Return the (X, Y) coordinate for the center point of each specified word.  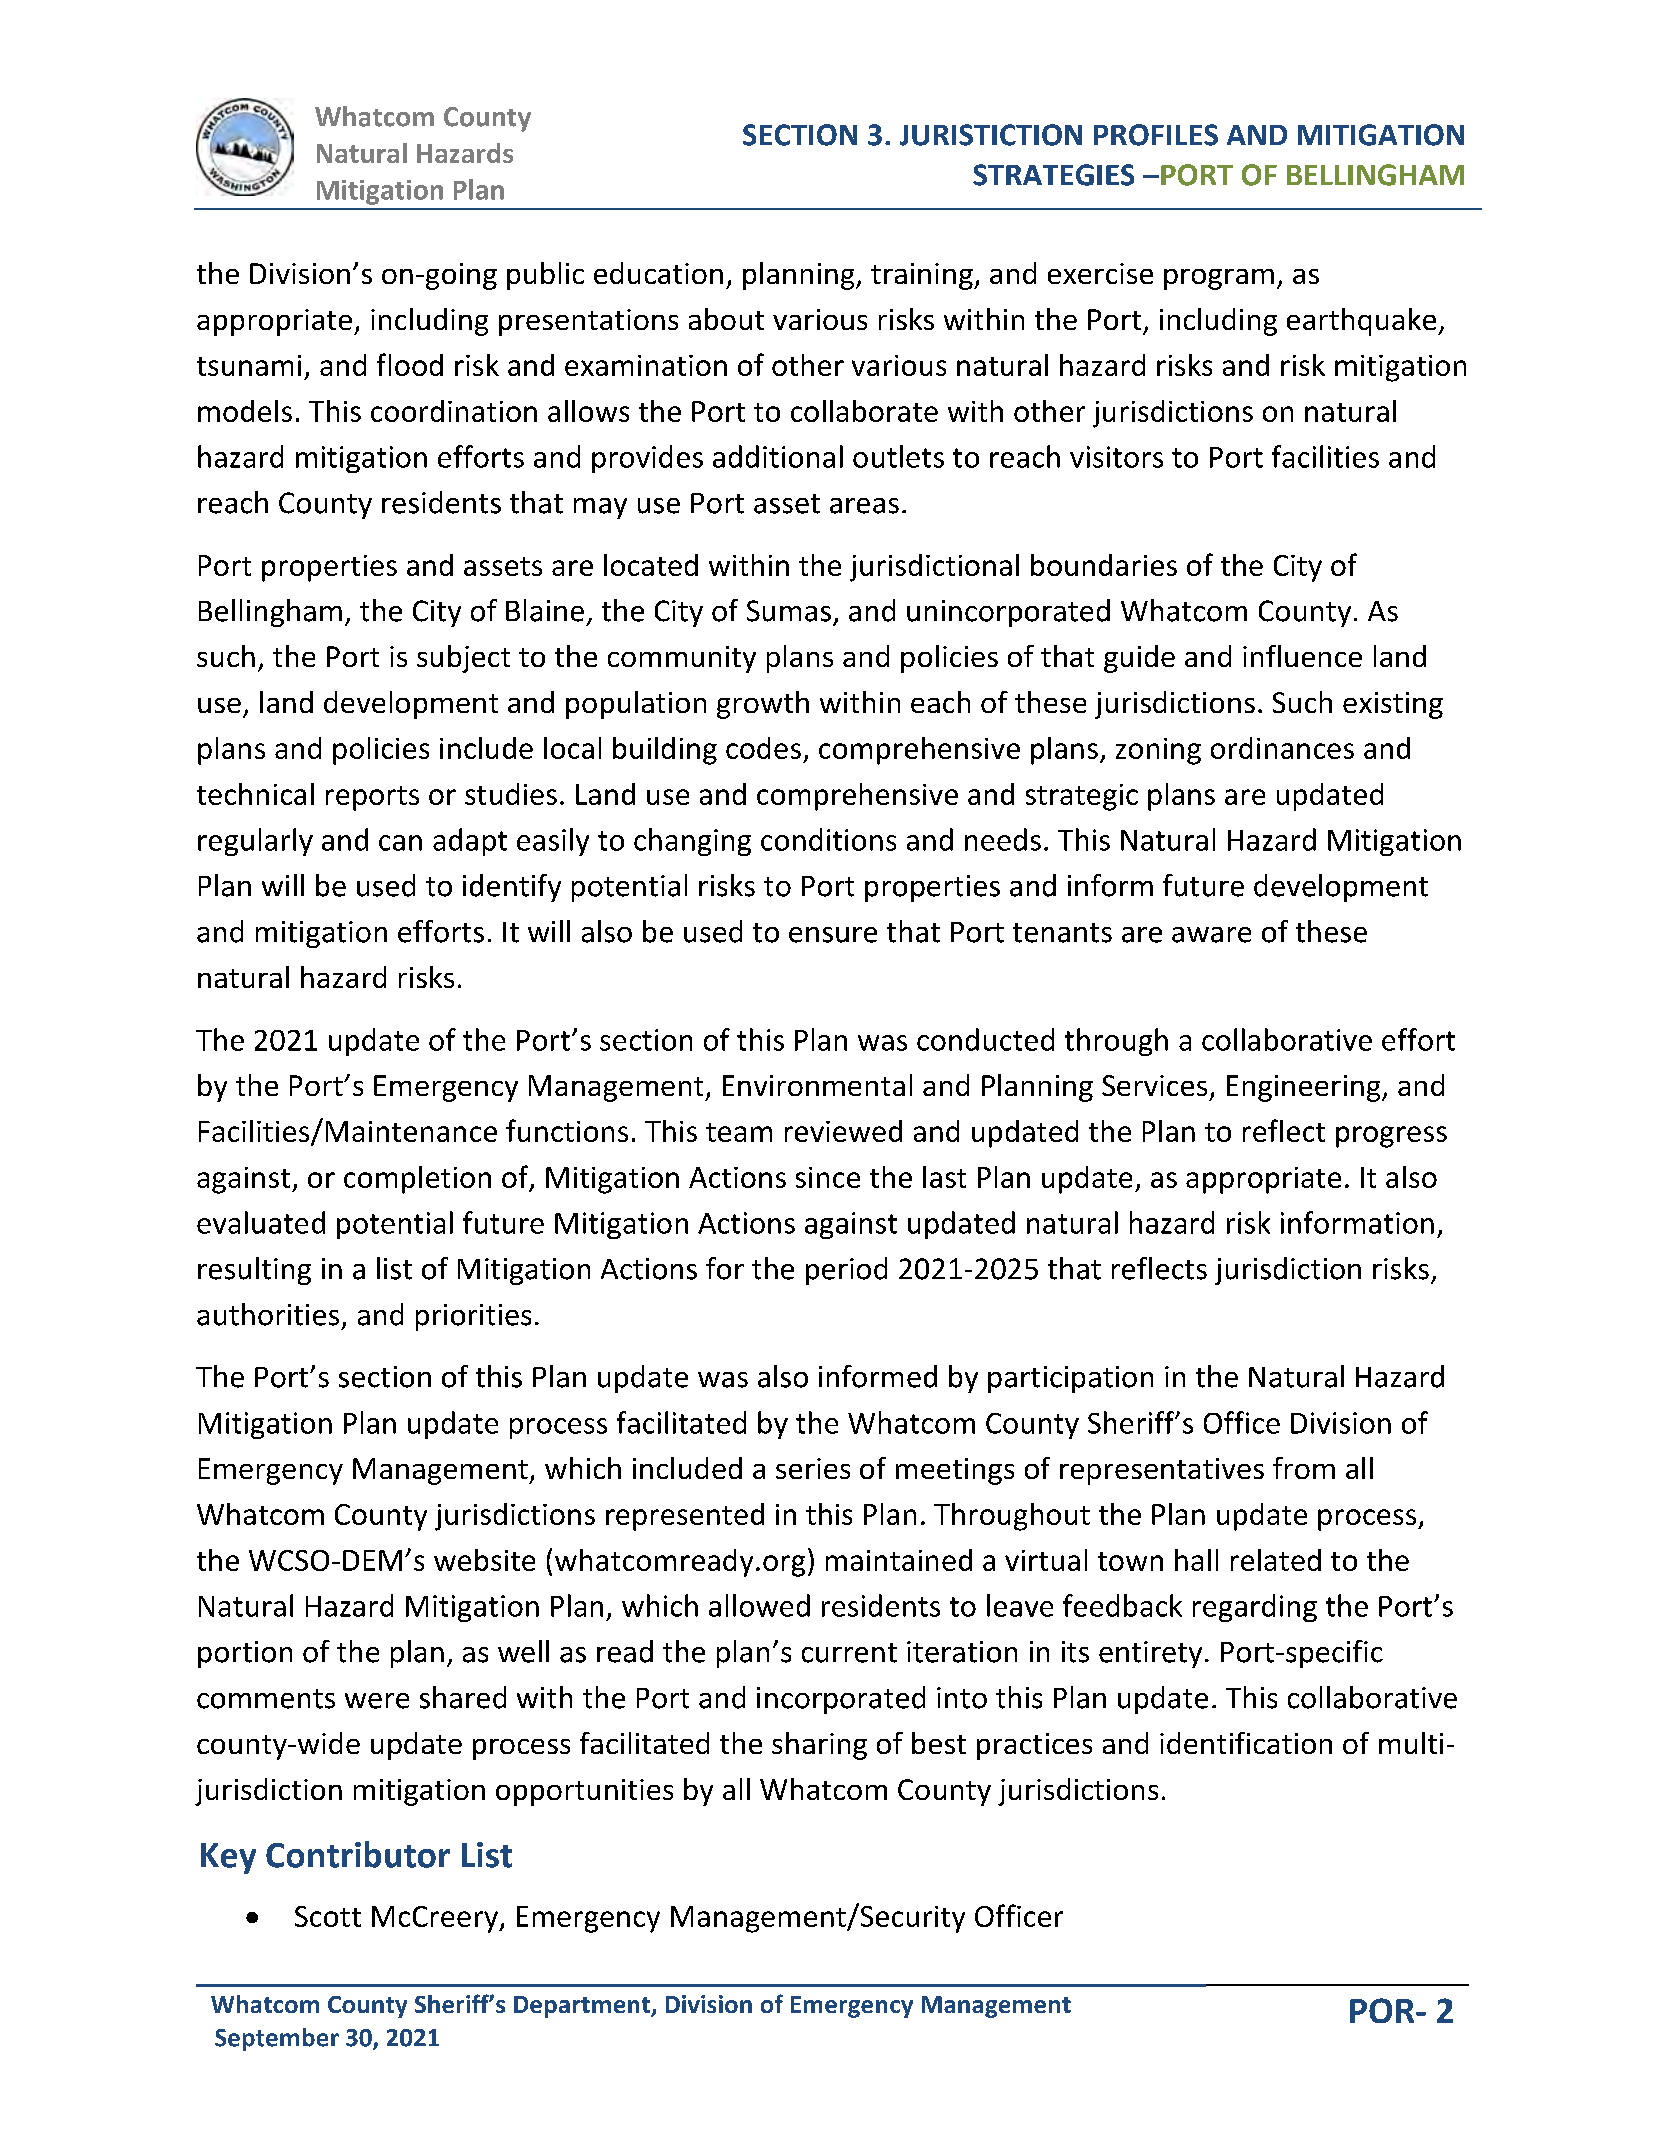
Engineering (1305, 1088)
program (1219, 279)
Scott (328, 1916)
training (923, 276)
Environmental (817, 1085)
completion (417, 1180)
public (545, 276)
